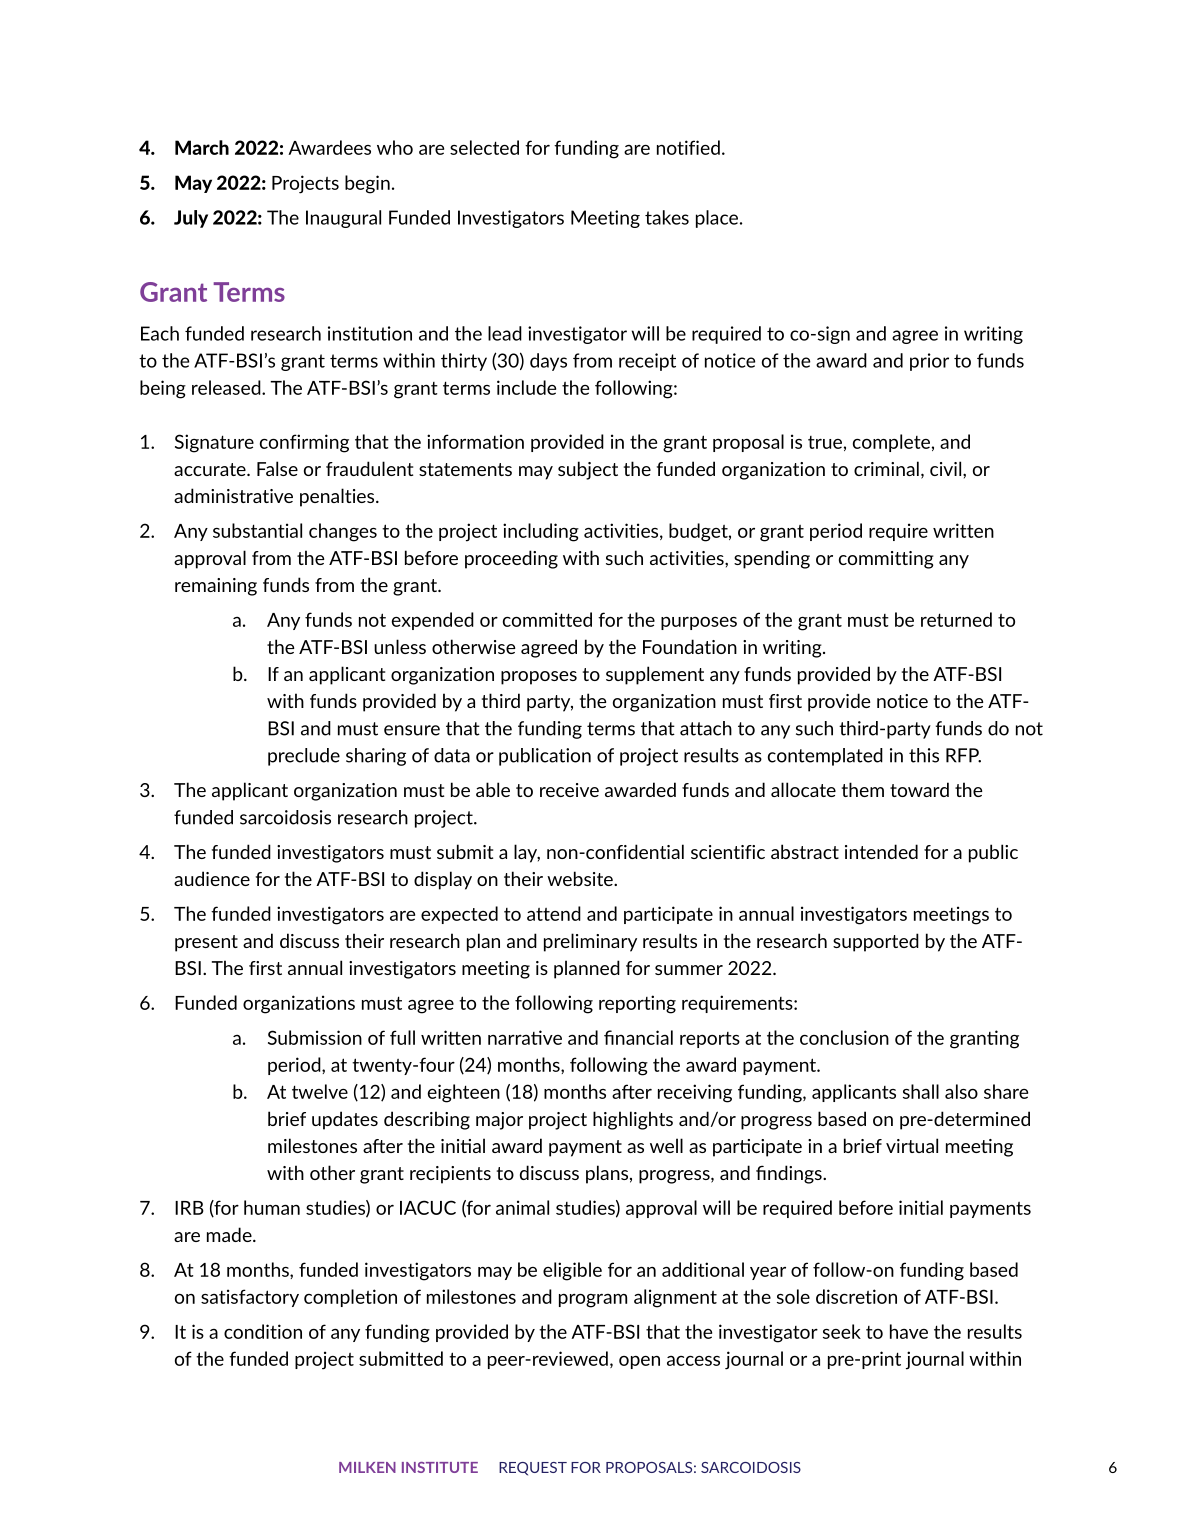  I want to click on subject, so click(588, 470).
